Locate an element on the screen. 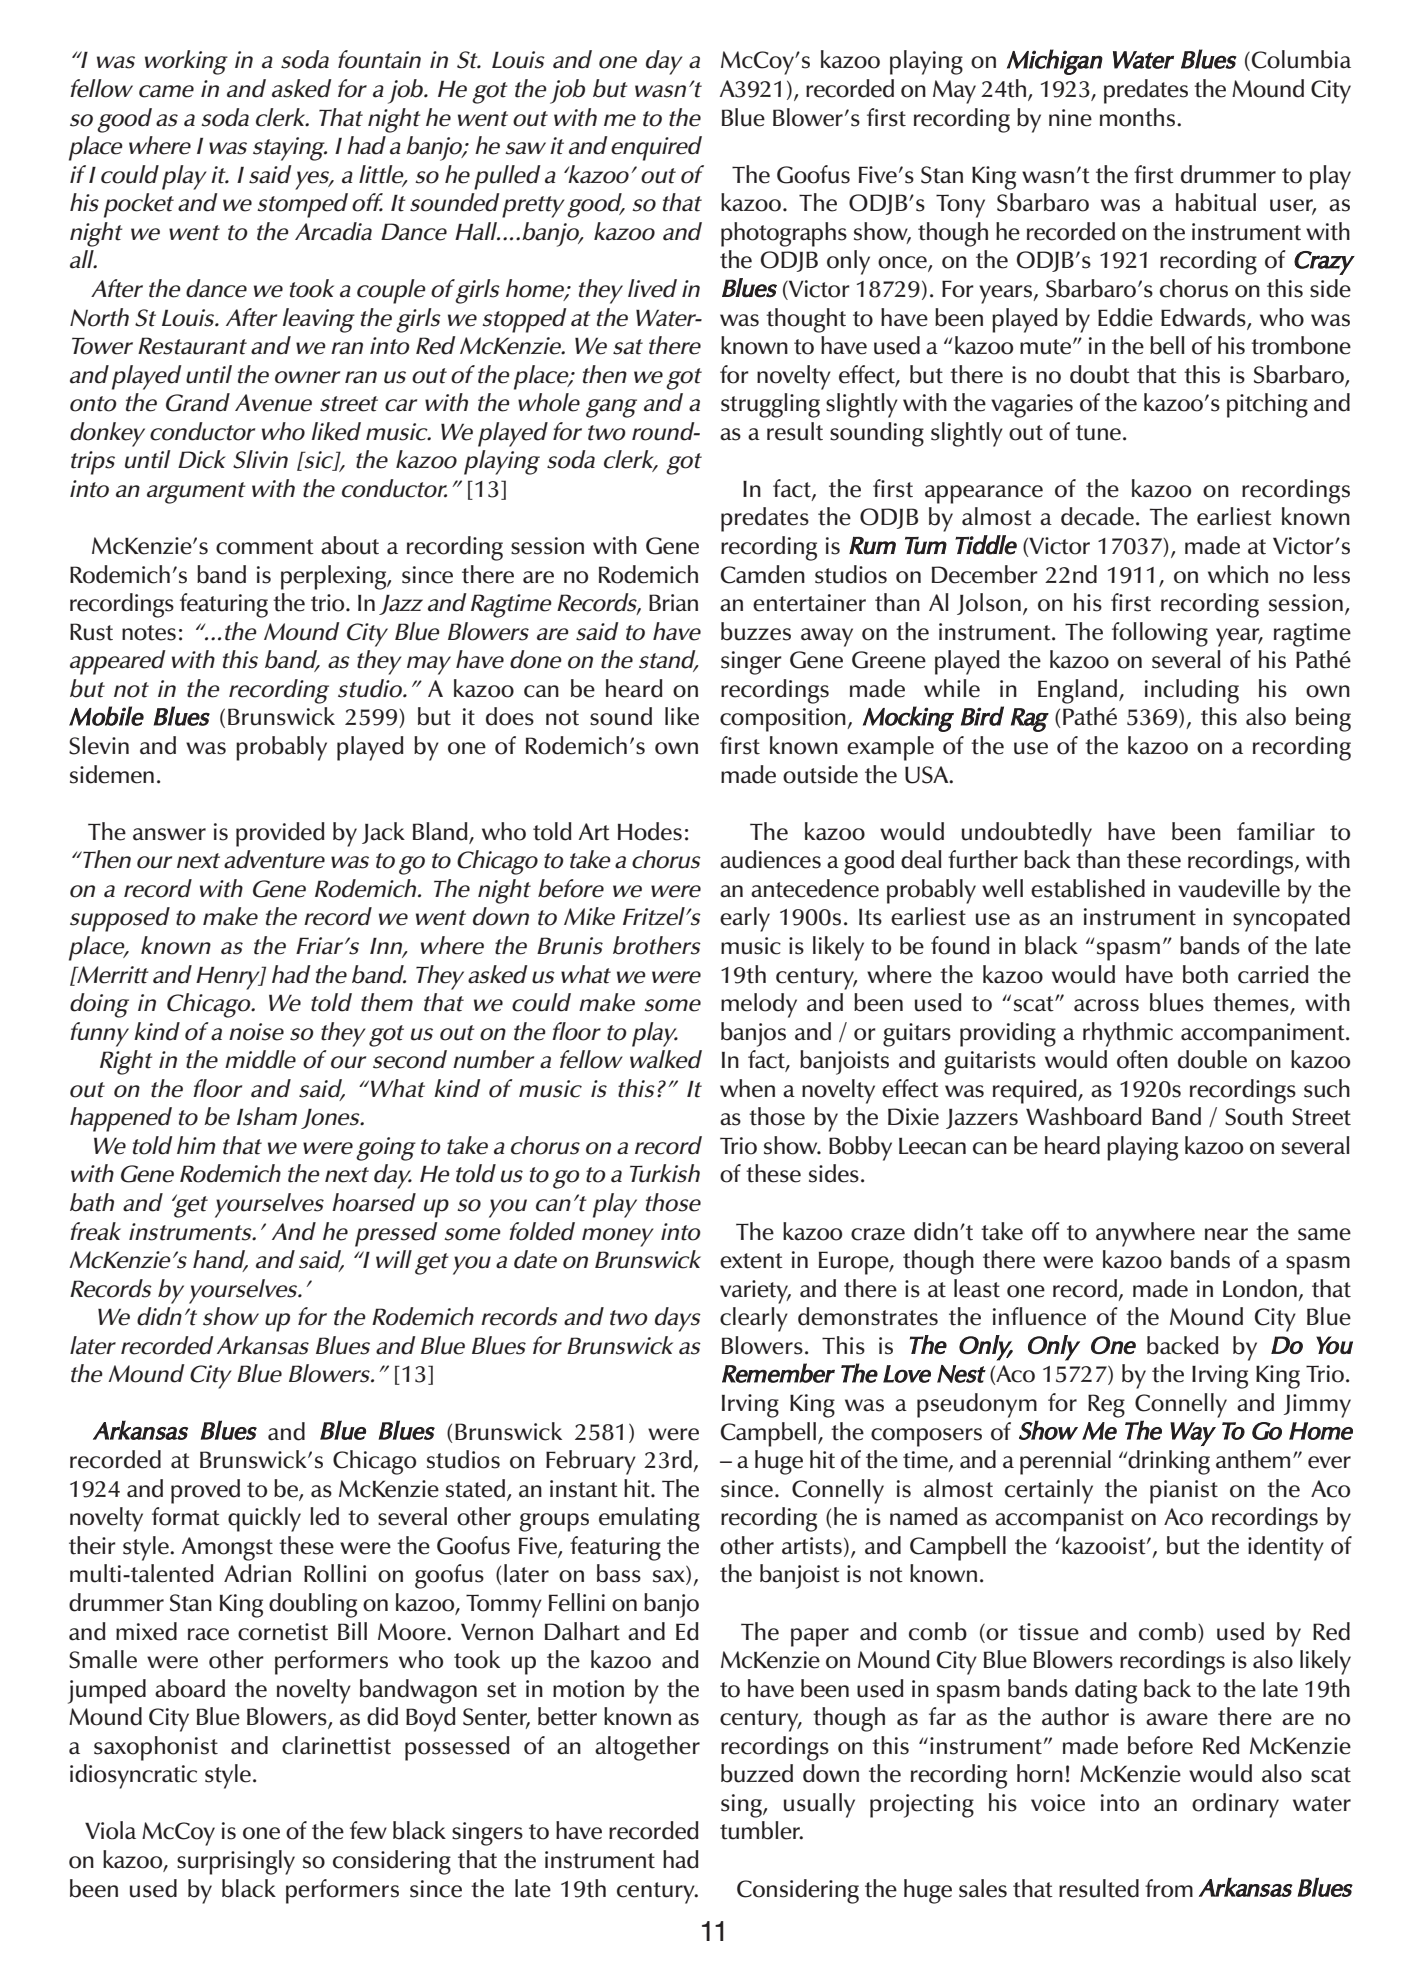 This screenshot has width=1418, height=1977. Tony is located at coordinates (960, 206).
